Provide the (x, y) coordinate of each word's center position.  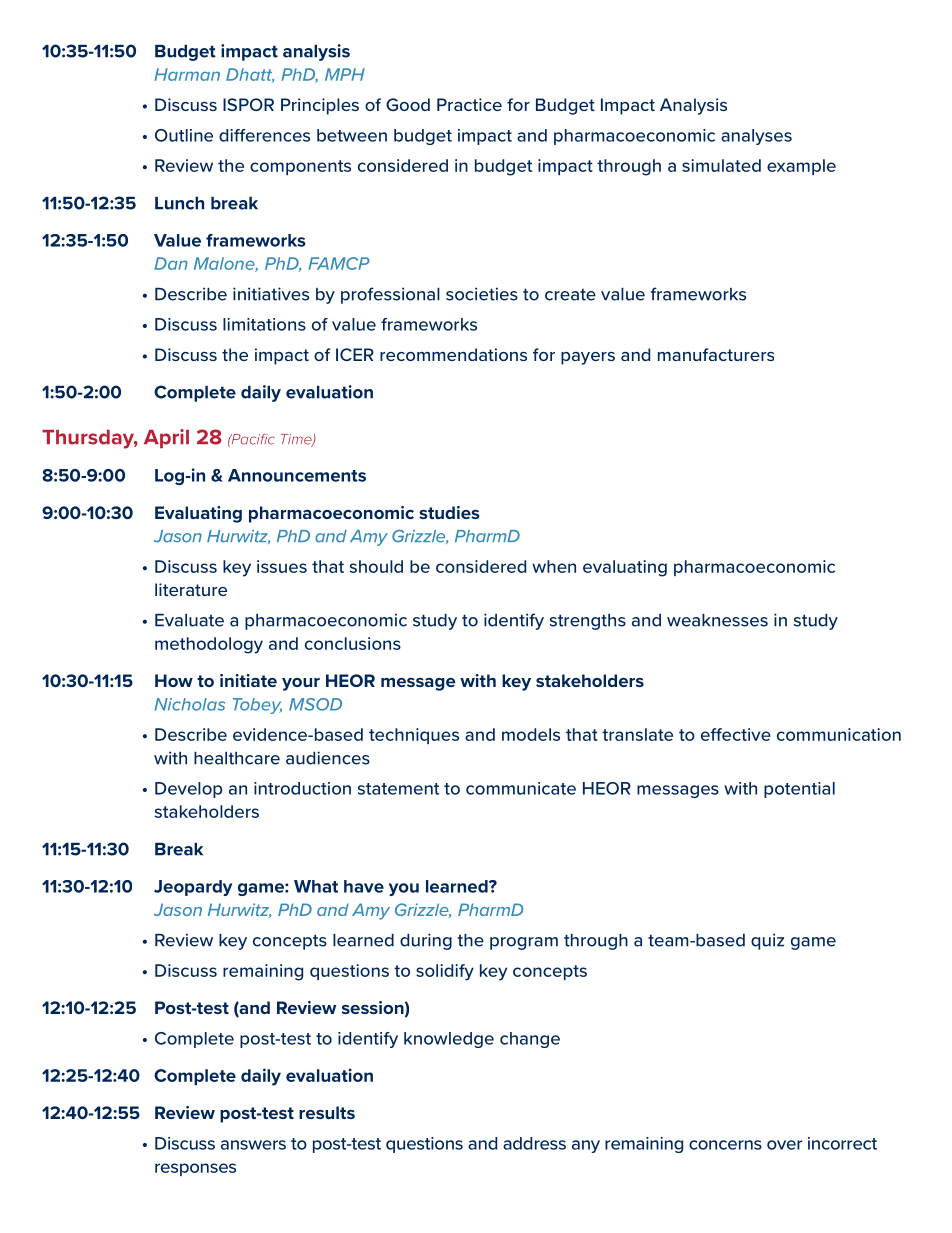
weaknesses (717, 620)
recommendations (453, 354)
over (784, 1145)
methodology (209, 645)
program (524, 943)
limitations (264, 324)
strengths (588, 622)
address (534, 1143)
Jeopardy (193, 888)
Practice (469, 104)
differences (264, 135)
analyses (756, 137)
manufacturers (716, 354)
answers (253, 1145)
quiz (767, 941)
